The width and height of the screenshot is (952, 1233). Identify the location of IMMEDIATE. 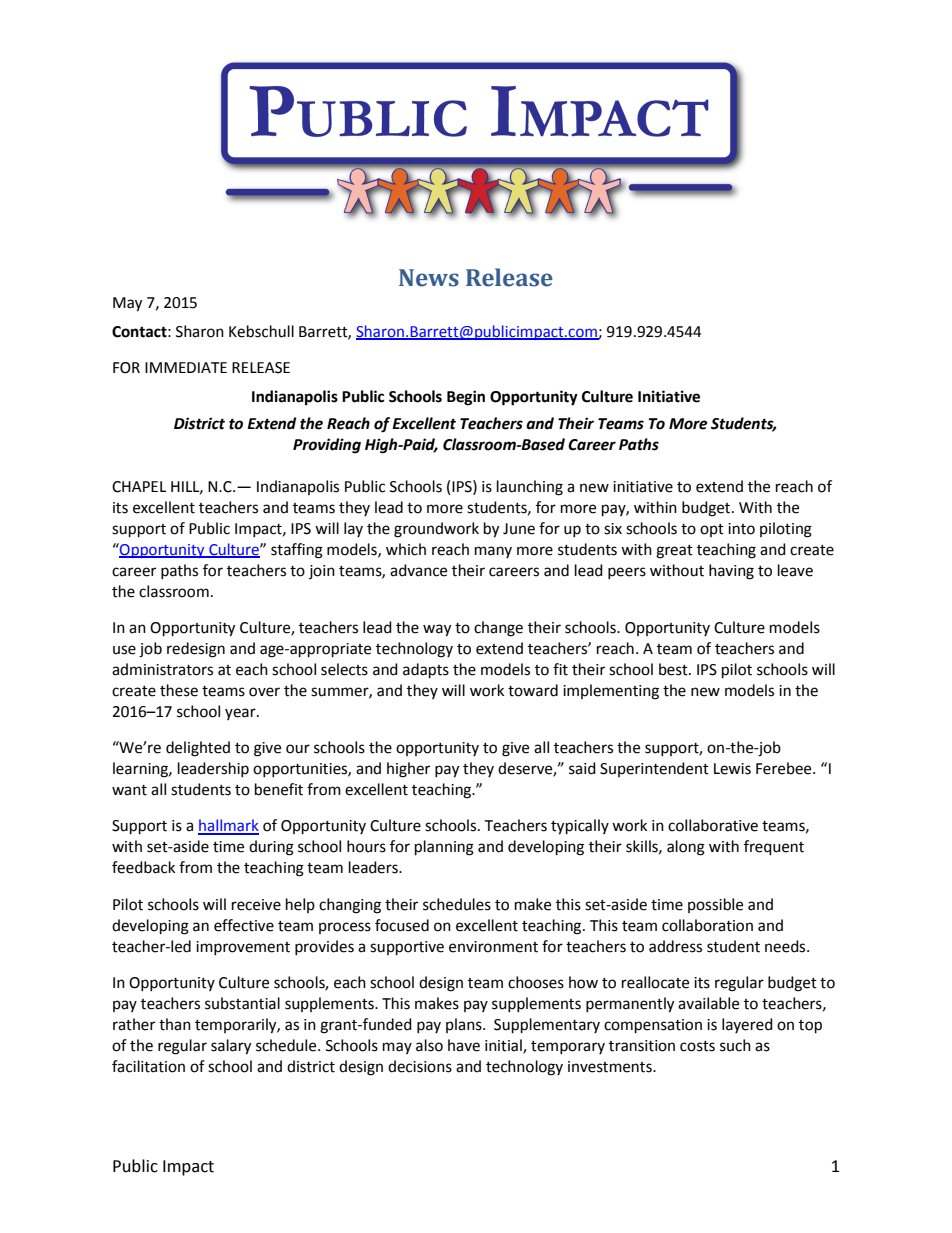
(186, 367).
